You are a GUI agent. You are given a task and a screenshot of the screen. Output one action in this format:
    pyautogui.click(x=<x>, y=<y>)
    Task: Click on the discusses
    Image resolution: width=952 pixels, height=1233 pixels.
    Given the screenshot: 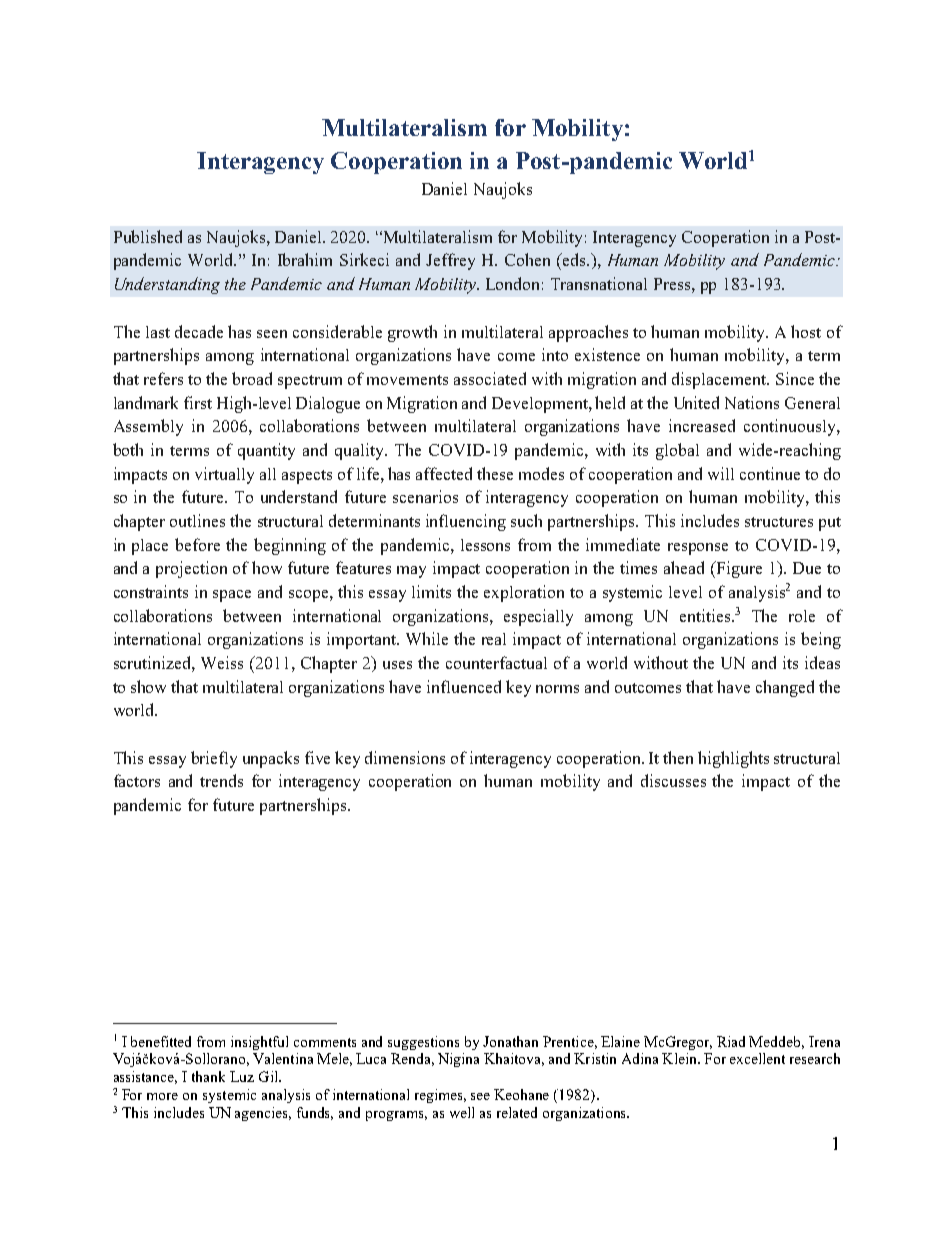 What is the action you would take?
    pyautogui.click(x=673, y=780)
